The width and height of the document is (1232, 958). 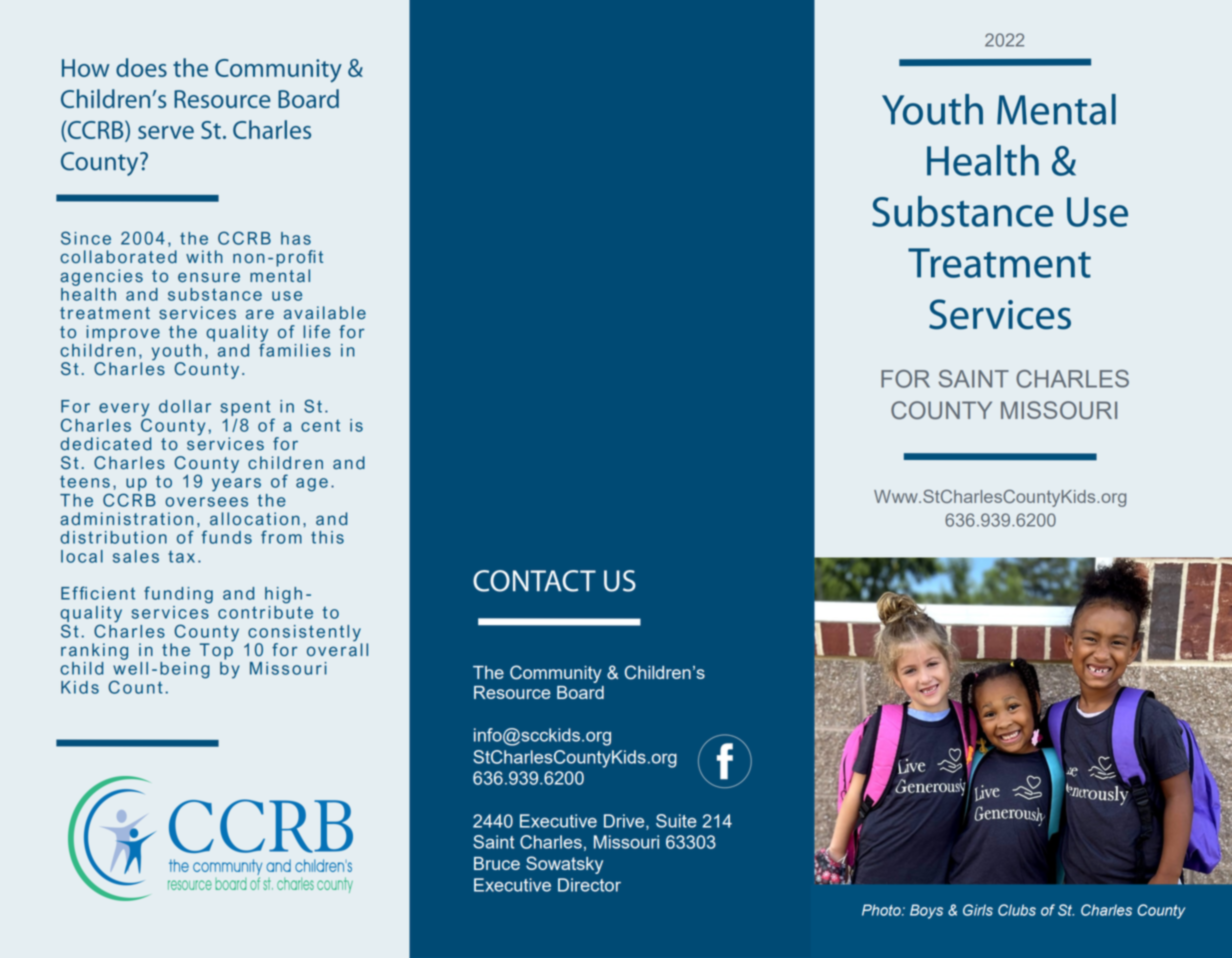 What do you see at coordinates (296, 238) in the document?
I see `has` at bounding box center [296, 238].
